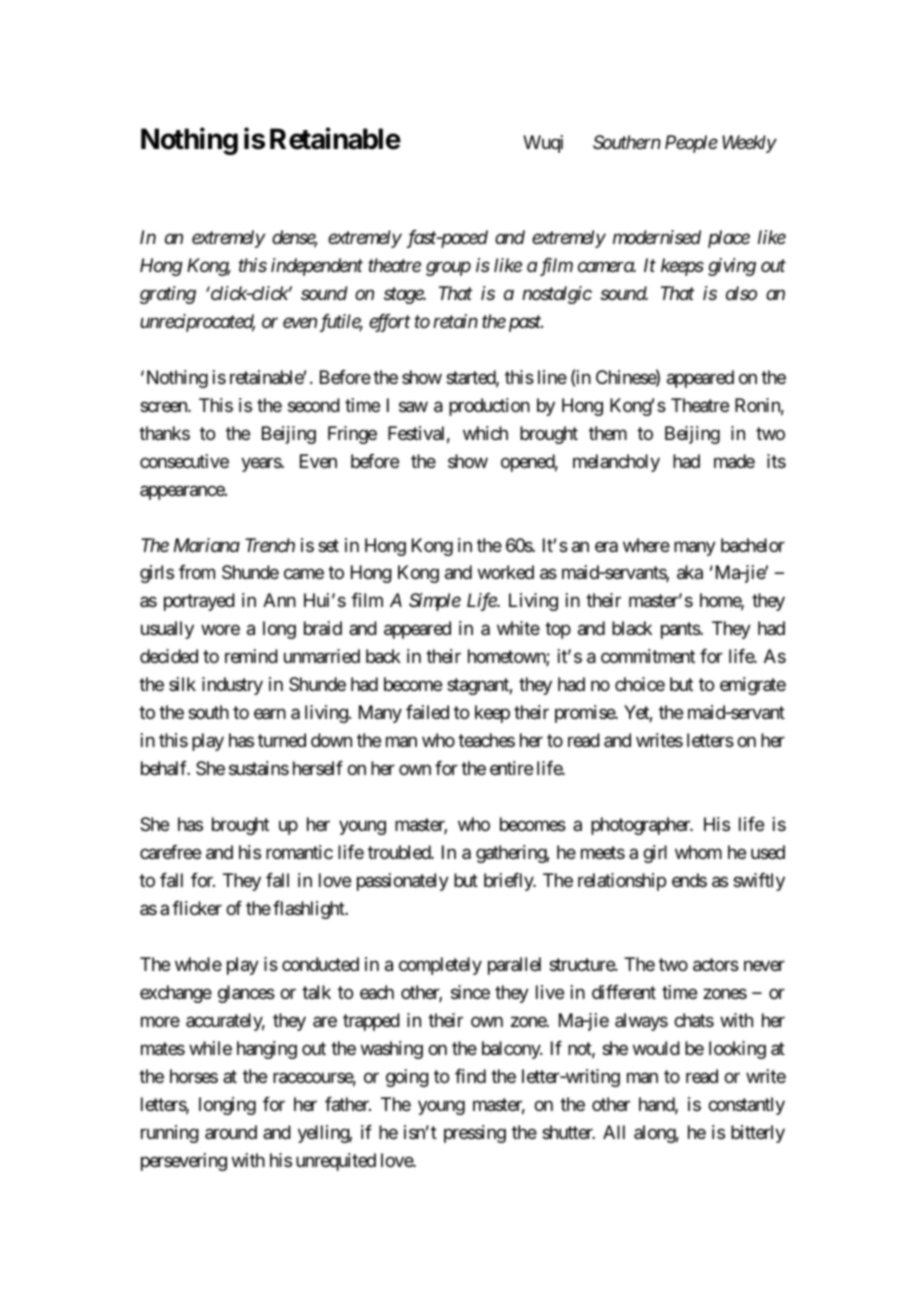  I want to click on pressing, so click(475, 1134).
